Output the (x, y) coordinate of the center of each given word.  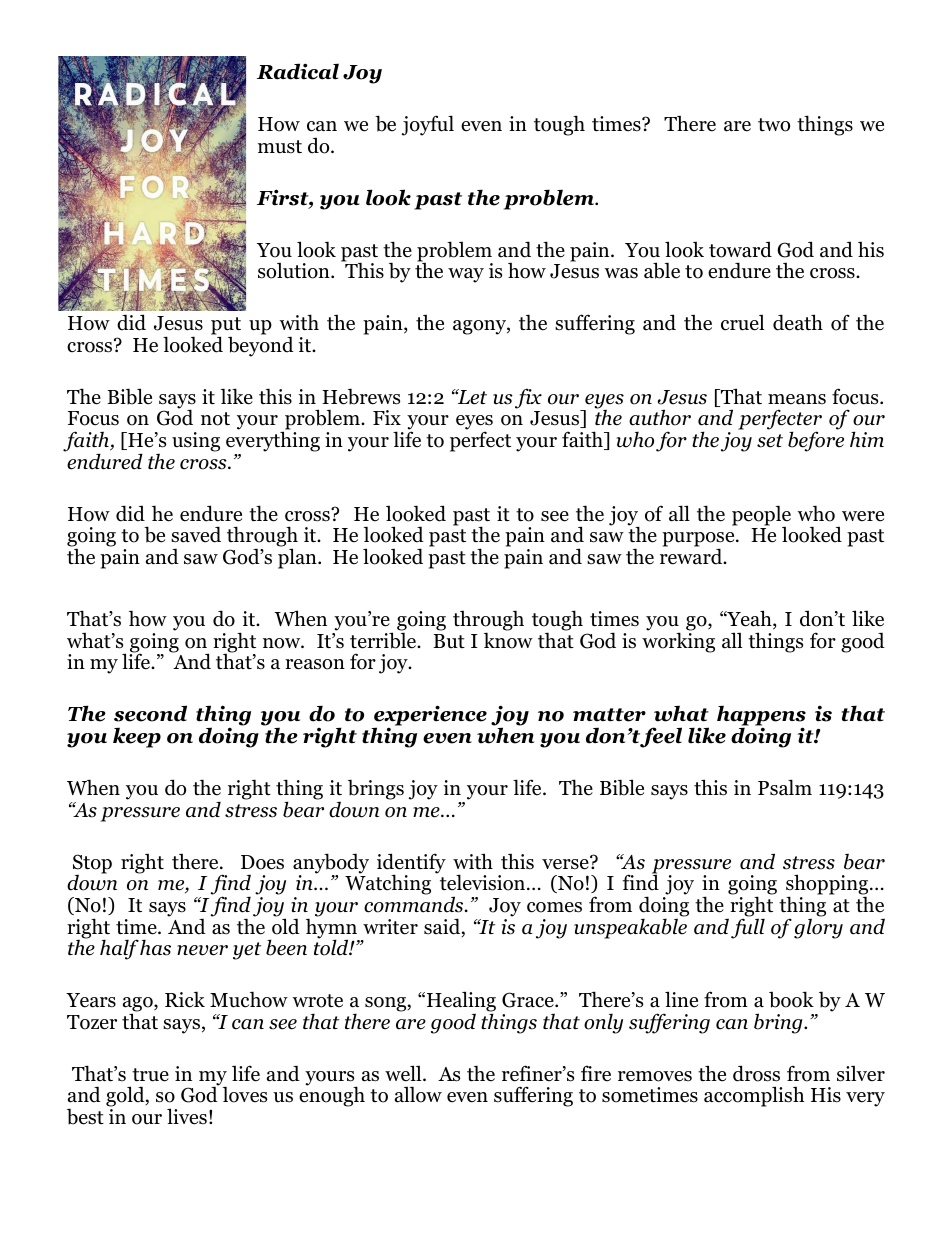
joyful (428, 125)
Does (262, 862)
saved (196, 534)
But (449, 641)
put (226, 327)
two (774, 125)
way (466, 275)
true (150, 1075)
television (484, 882)
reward (692, 556)
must (280, 147)
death (798, 322)
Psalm (785, 787)
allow (418, 1094)
